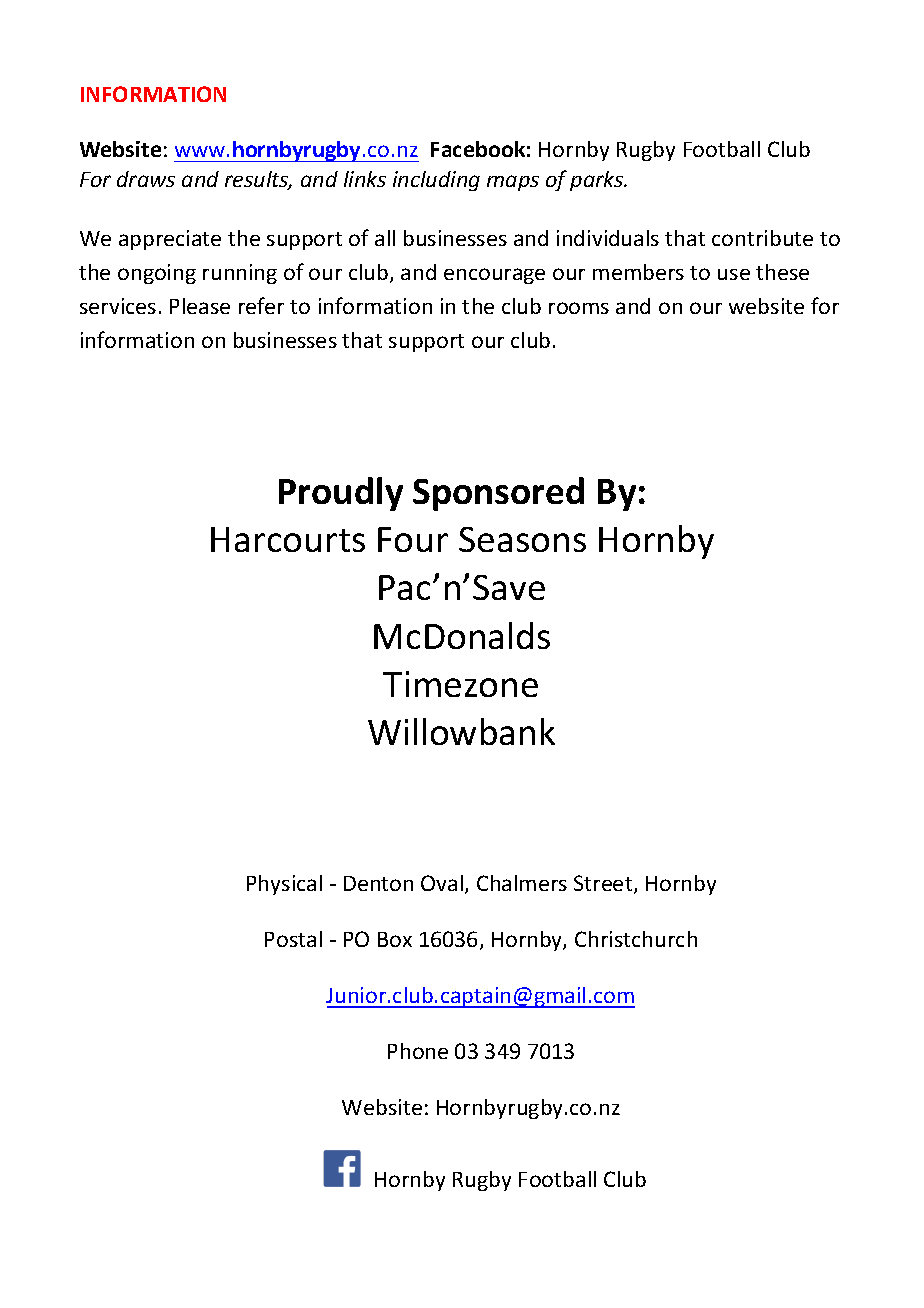 The image size is (924, 1308). I want to click on Street, so click(604, 884).
